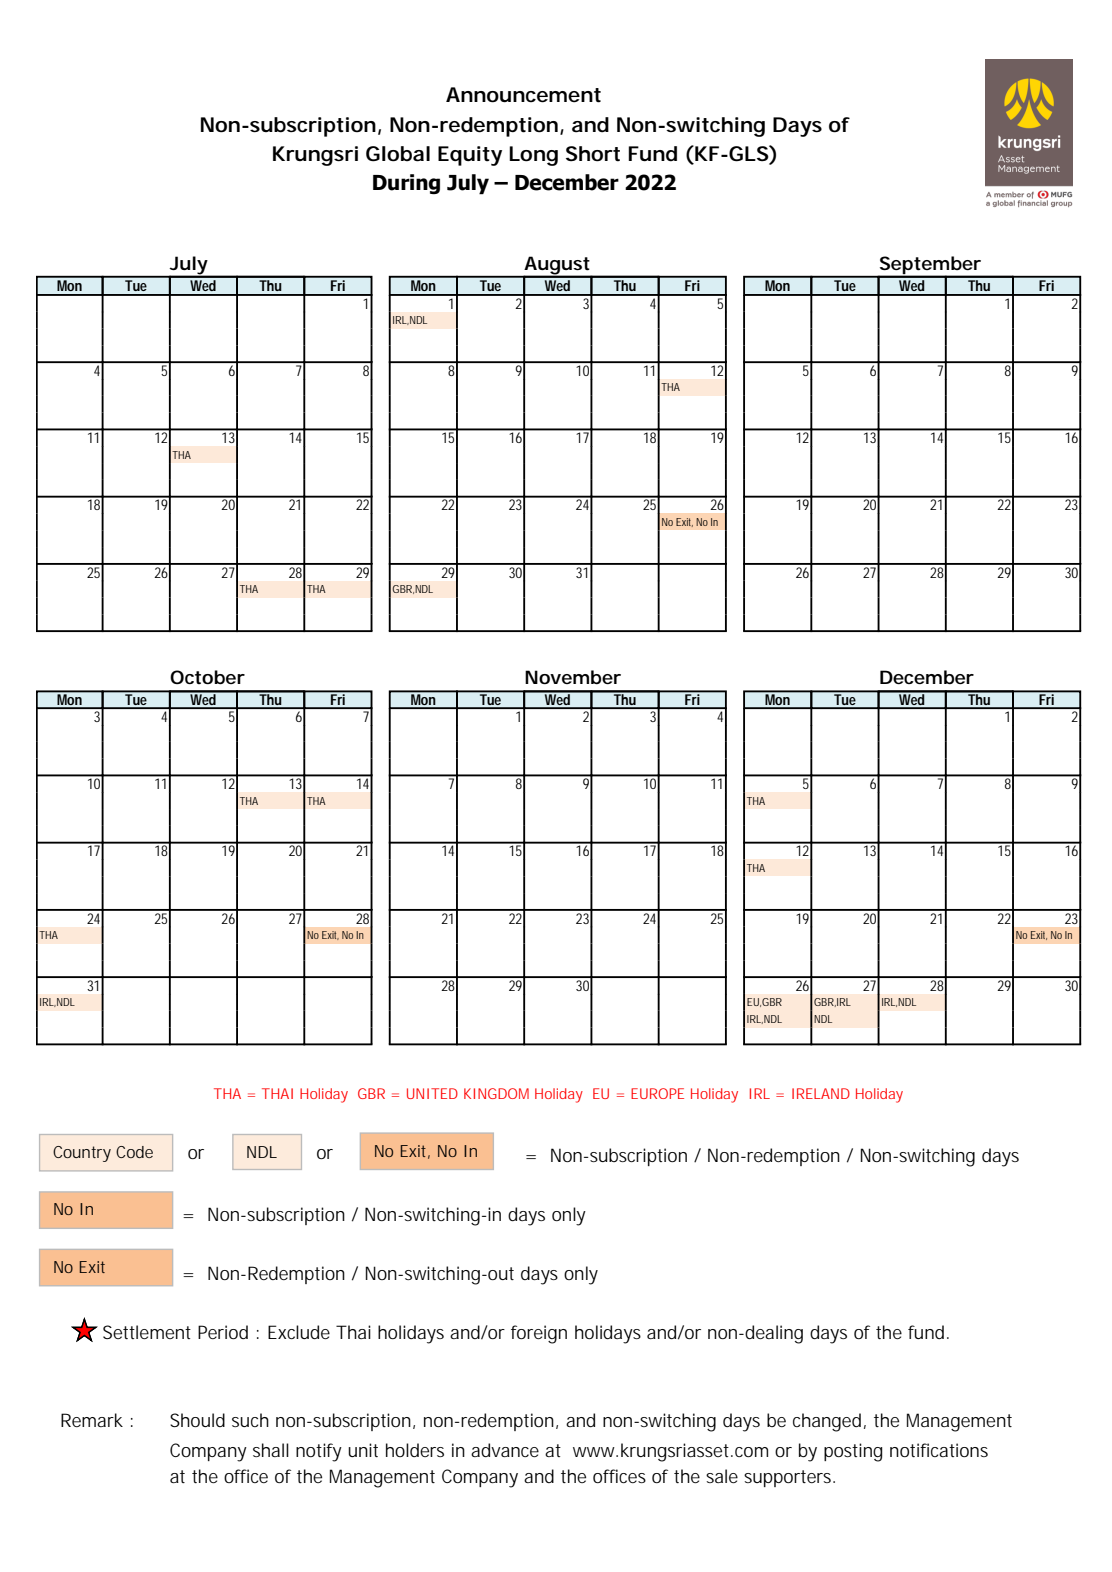 This page has height=1572, width=1112. I want to click on October, so click(207, 677).
